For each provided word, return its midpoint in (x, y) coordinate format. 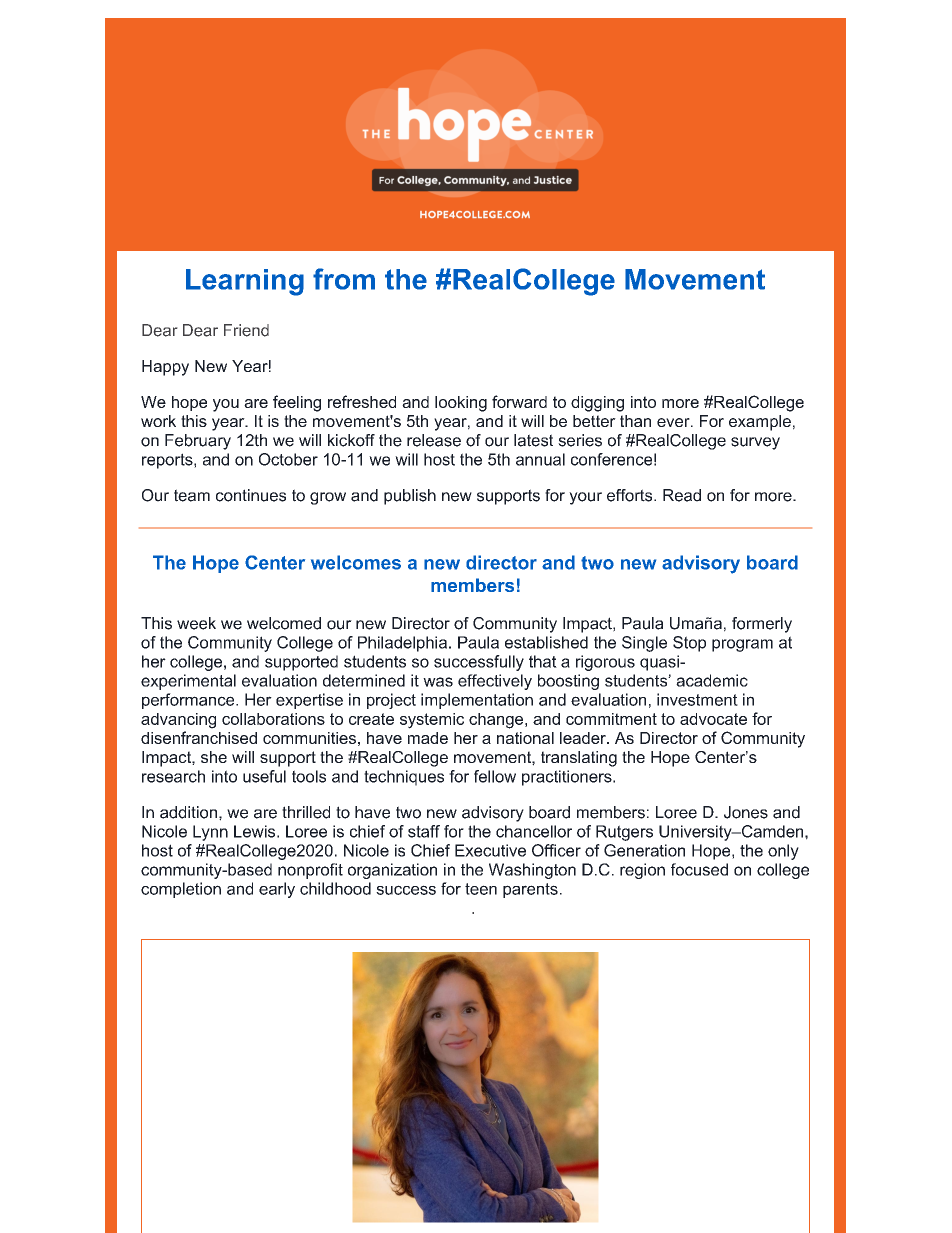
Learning (245, 282)
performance (189, 701)
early (277, 890)
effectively (495, 682)
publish (410, 497)
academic (712, 680)
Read (682, 495)
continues (251, 495)
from (344, 279)
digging (597, 404)
